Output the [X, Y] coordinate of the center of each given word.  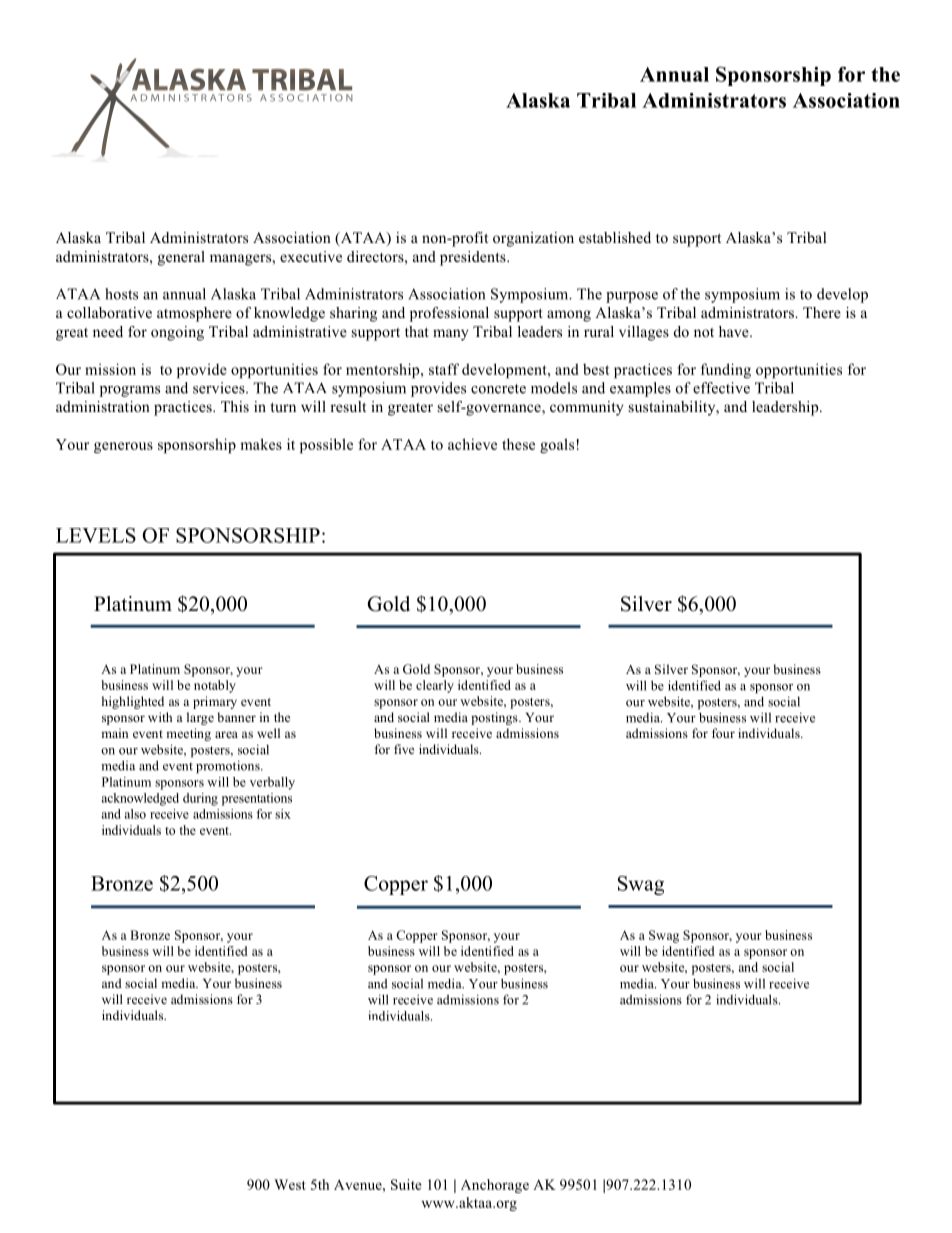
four [723, 733]
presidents [474, 258]
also [135, 814]
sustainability [673, 408]
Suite [406, 1184]
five [404, 749]
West [290, 1184]
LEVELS [96, 535]
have [735, 331]
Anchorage [495, 1186]
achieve [472, 444]
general [181, 258]
